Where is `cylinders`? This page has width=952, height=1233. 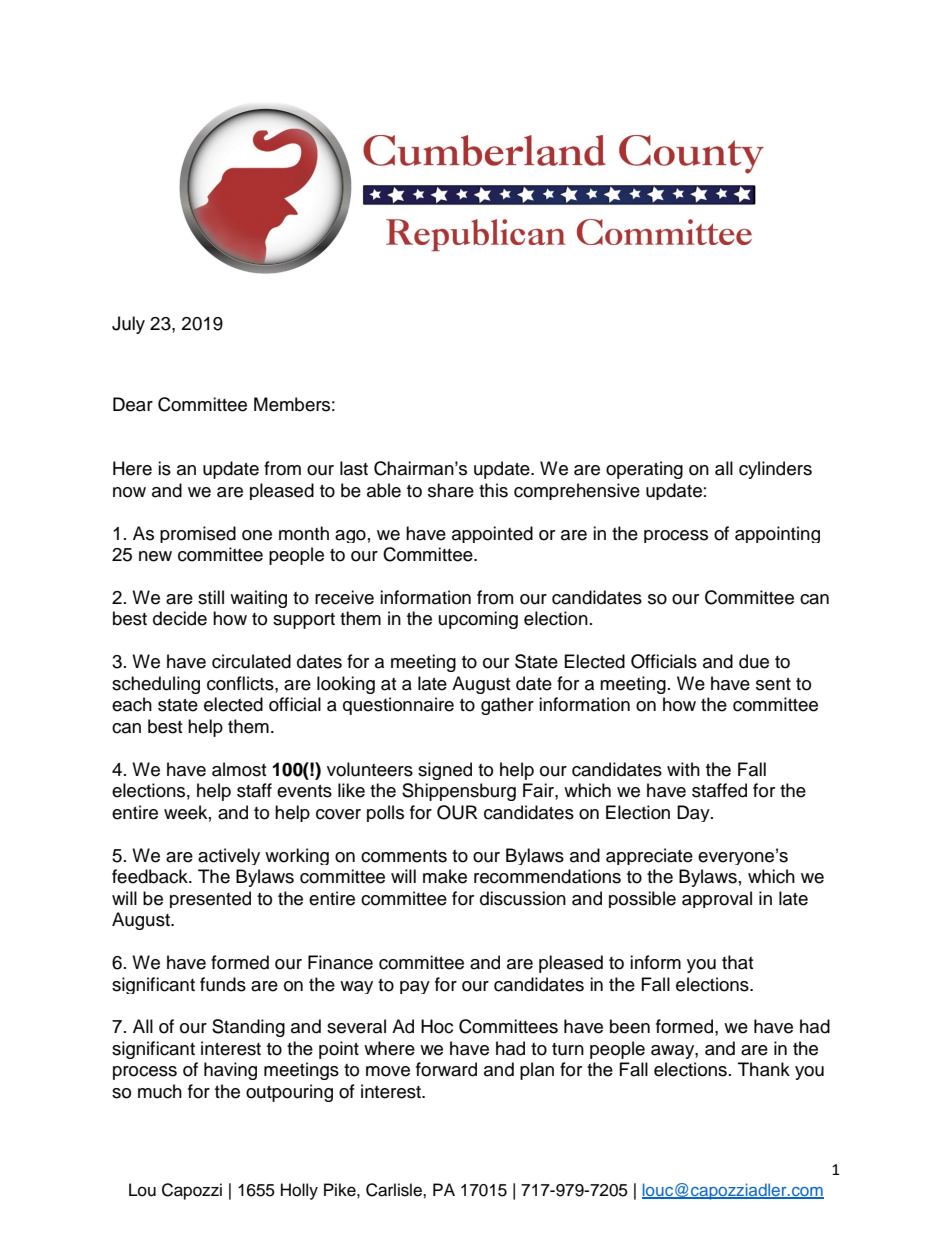 cylinders is located at coordinates (775, 470).
